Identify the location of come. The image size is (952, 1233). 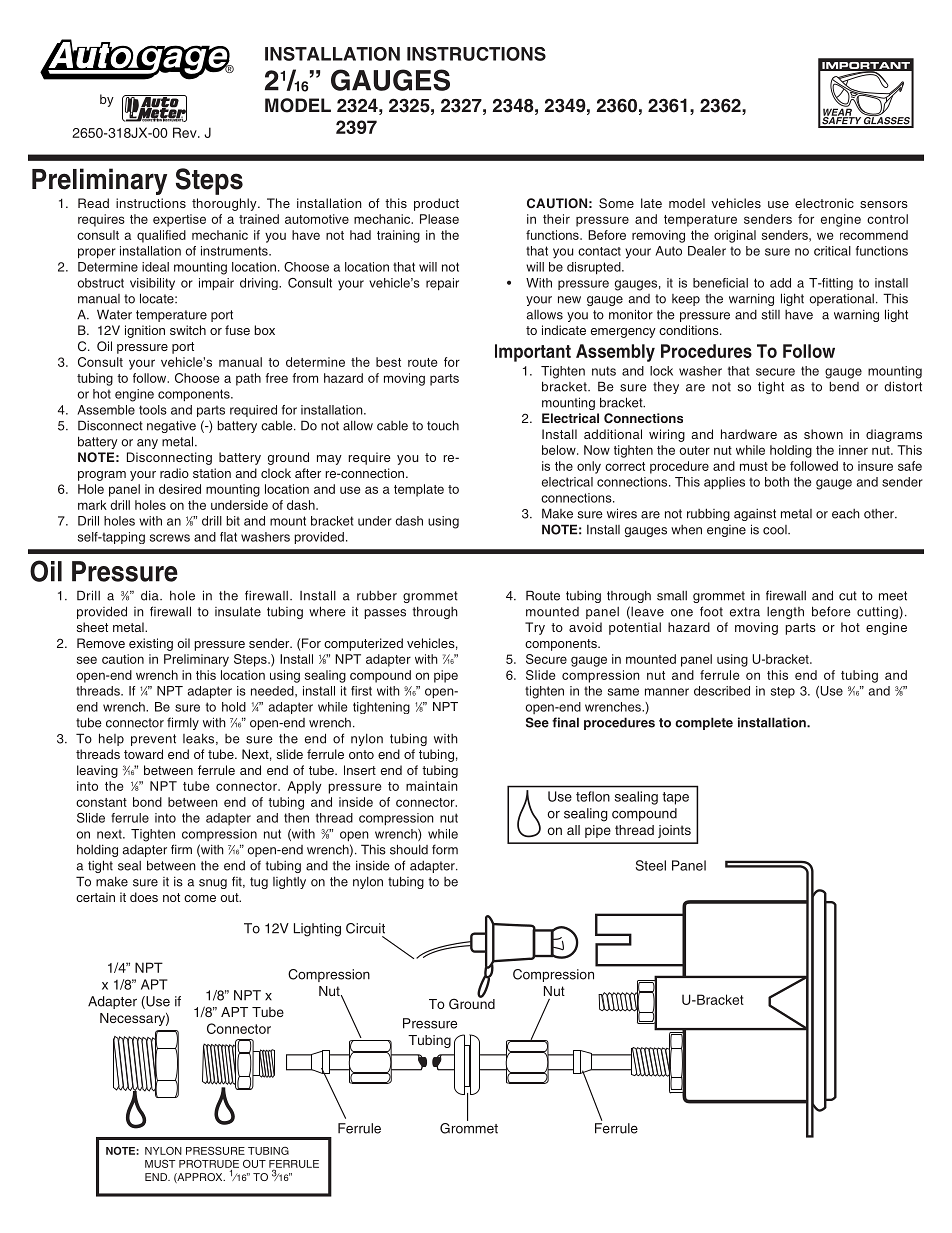
(200, 898).
